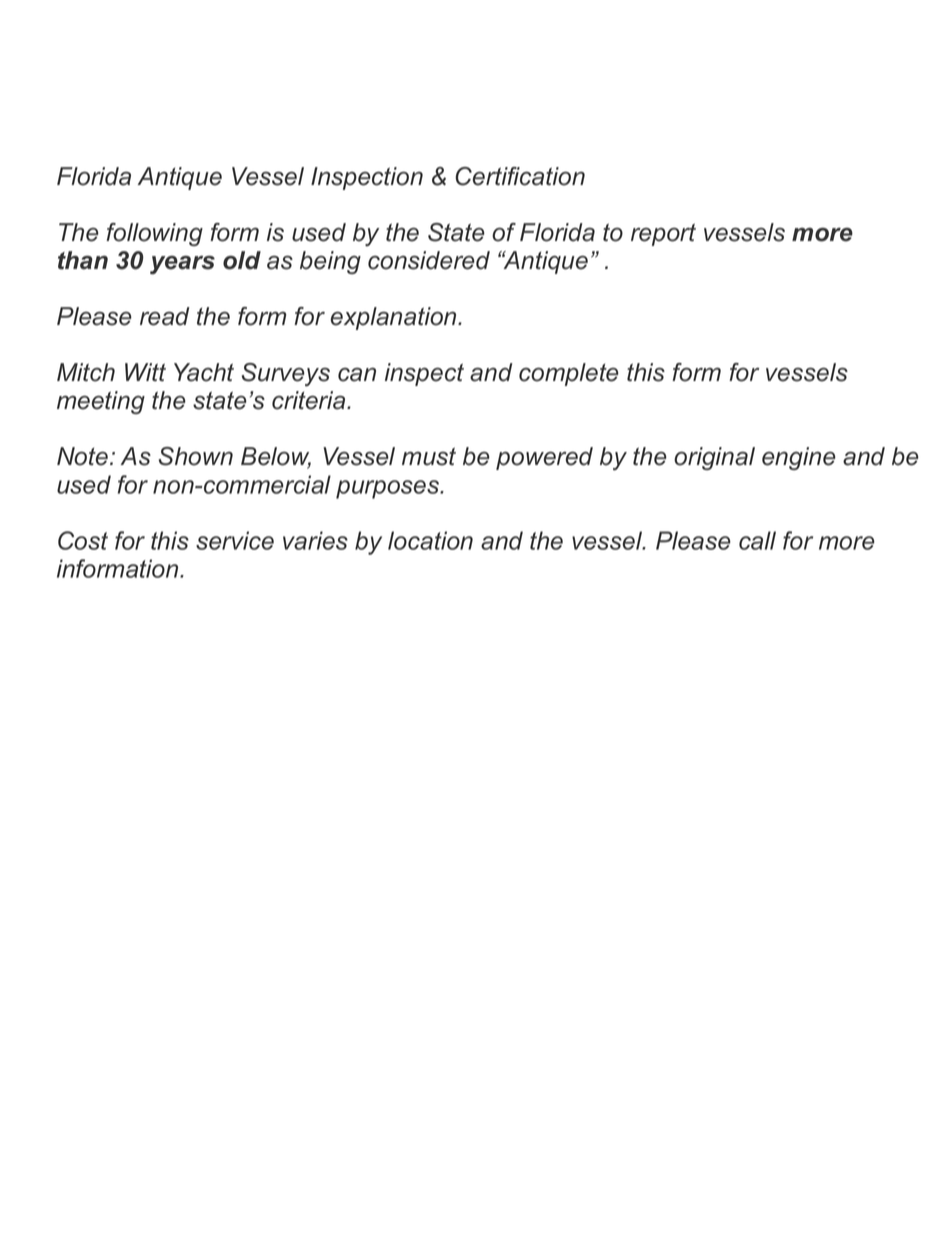 The image size is (952, 1233). Describe the element at coordinates (310, 400) in the screenshot. I see `criteria` at that location.
